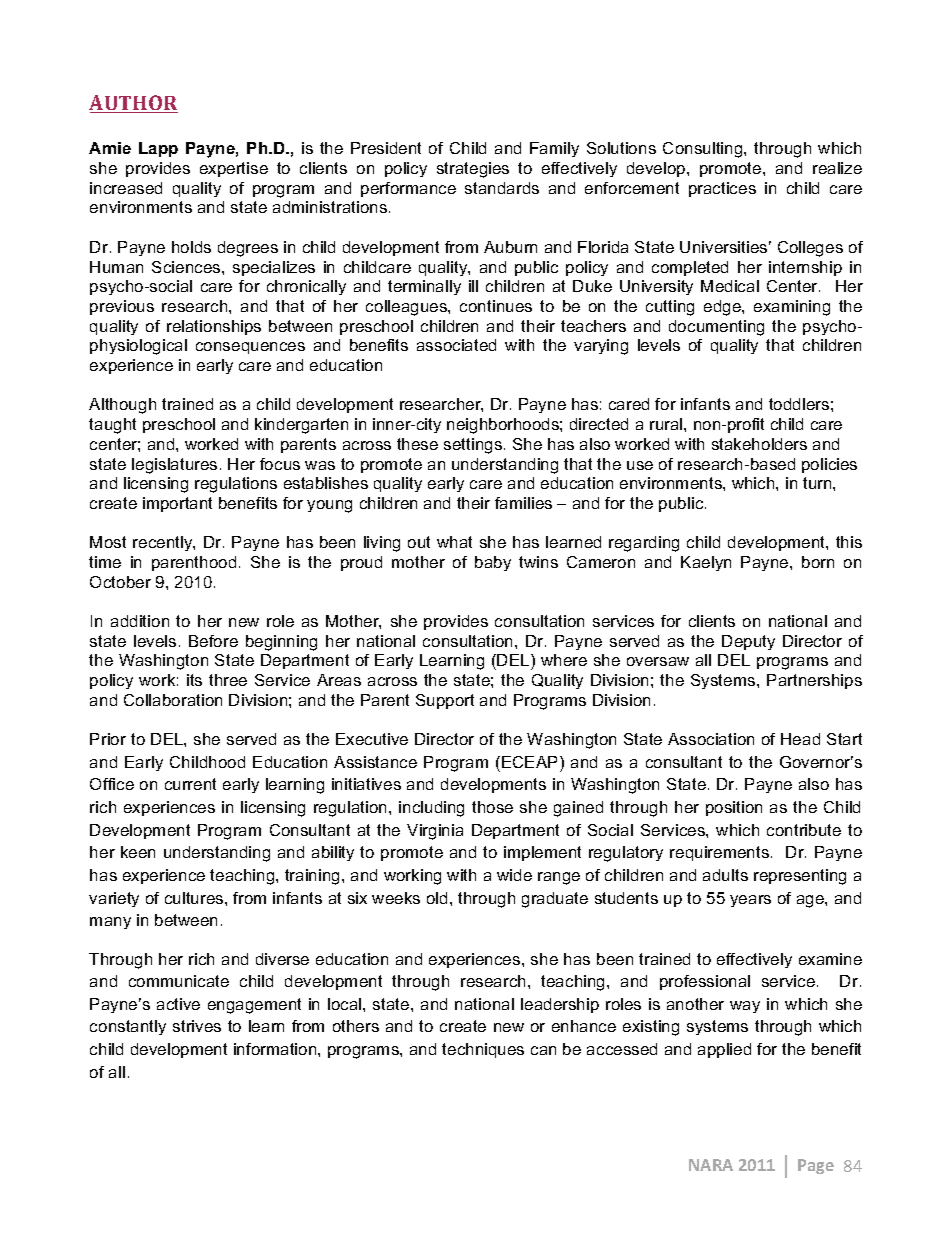  I want to click on strives, so click(197, 1026).
